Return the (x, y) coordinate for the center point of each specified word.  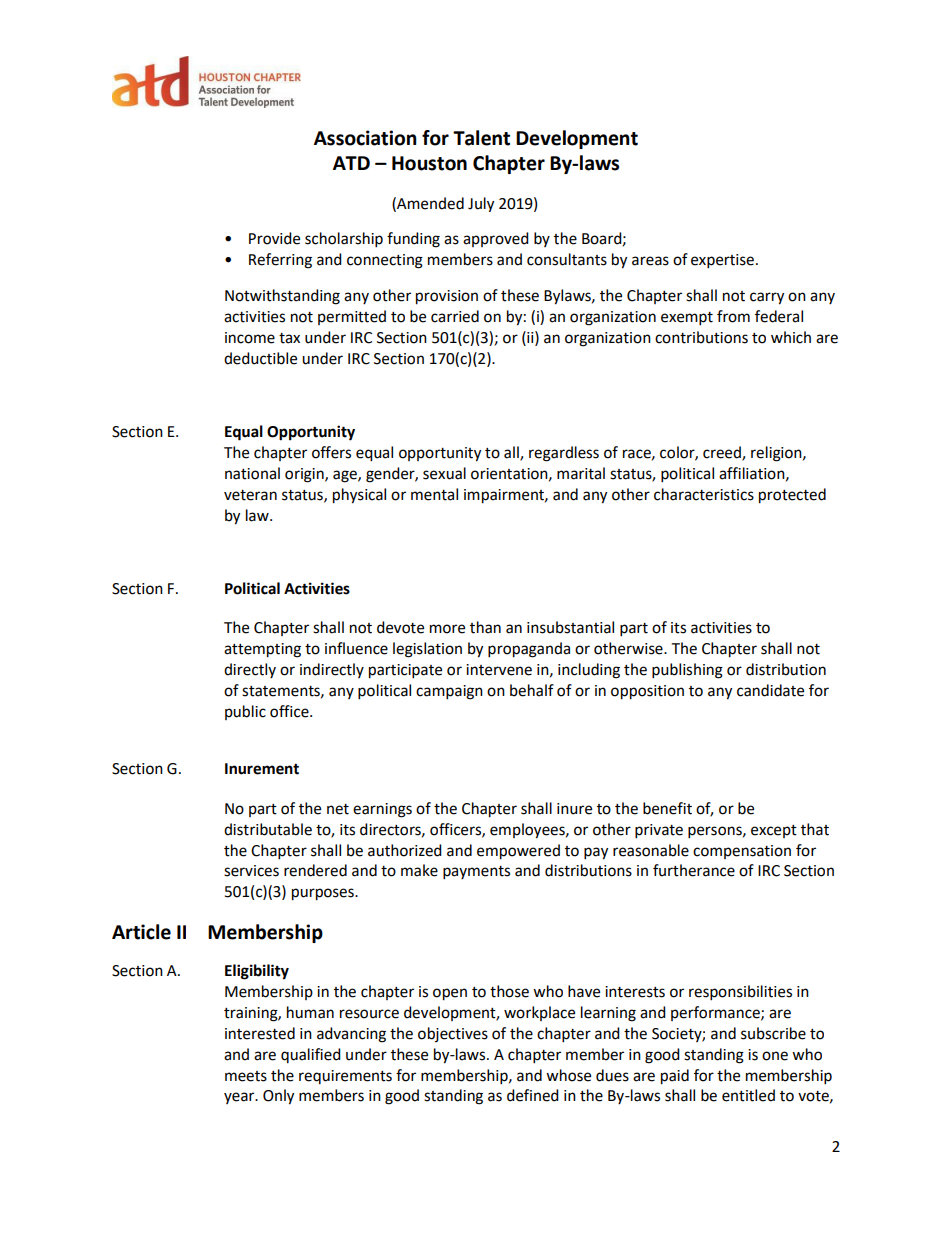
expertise (722, 261)
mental (434, 494)
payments (476, 873)
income (250, 338)
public (245, 712)
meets (246, 1076)
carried (455, 316)
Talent (481, 138)
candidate (770, 690)
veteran (250, 495)
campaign (449, 692)
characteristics (704, 494)
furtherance (694, 870)
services (251, 871)
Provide (274, 238)
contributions (701, 337)
